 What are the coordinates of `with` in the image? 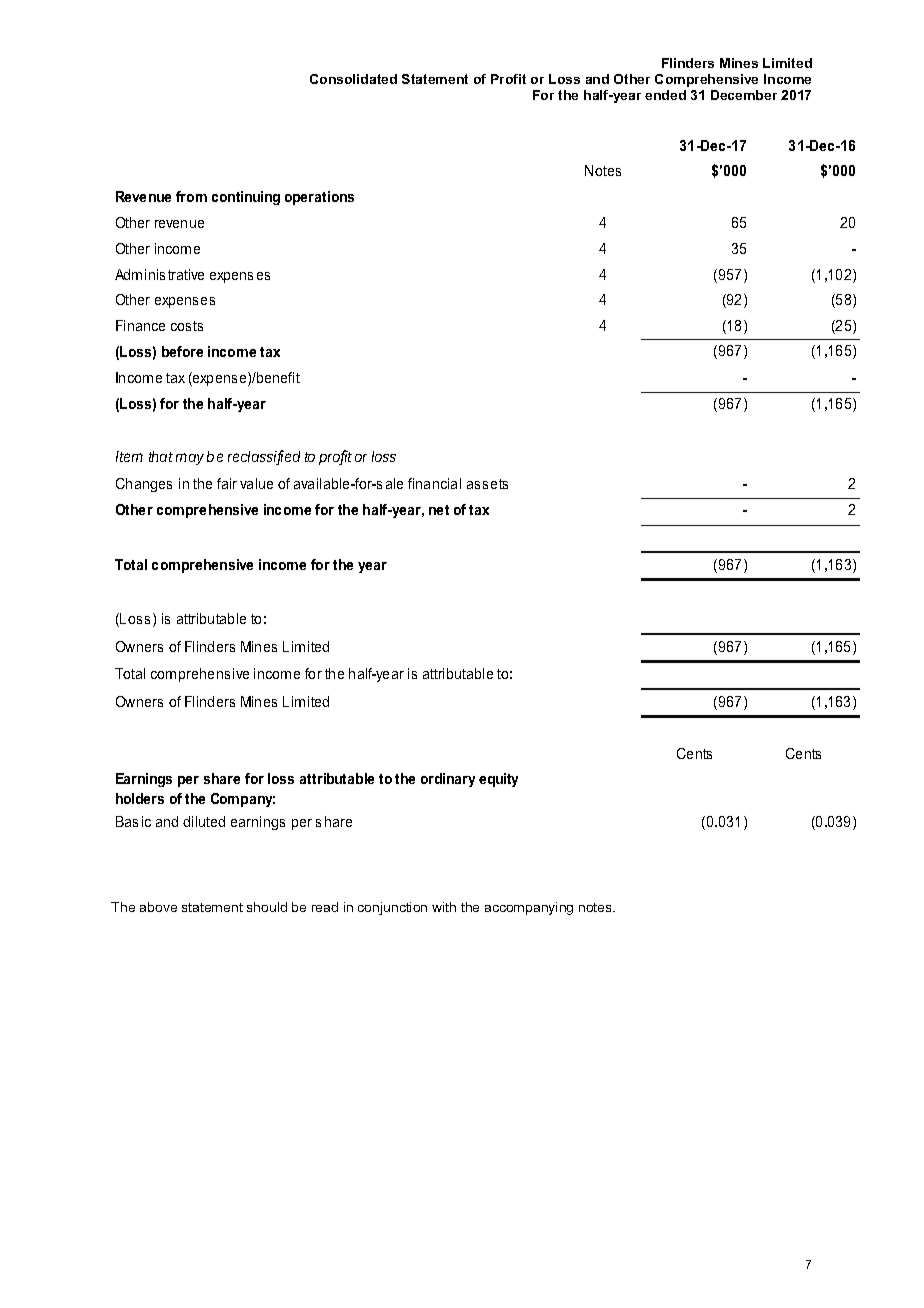 It's located at (444, 907).
